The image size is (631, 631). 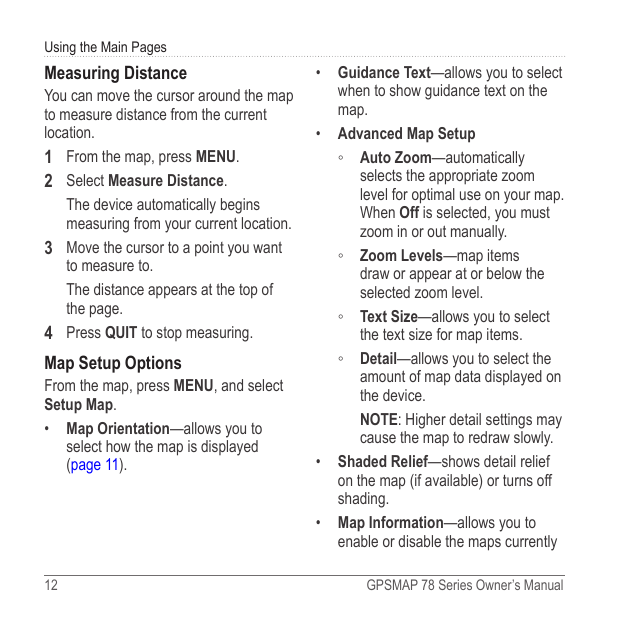 What do you see at coordinates (509, 421) in the screenshot?
I see `settings` at bounding box center [509, 421].
